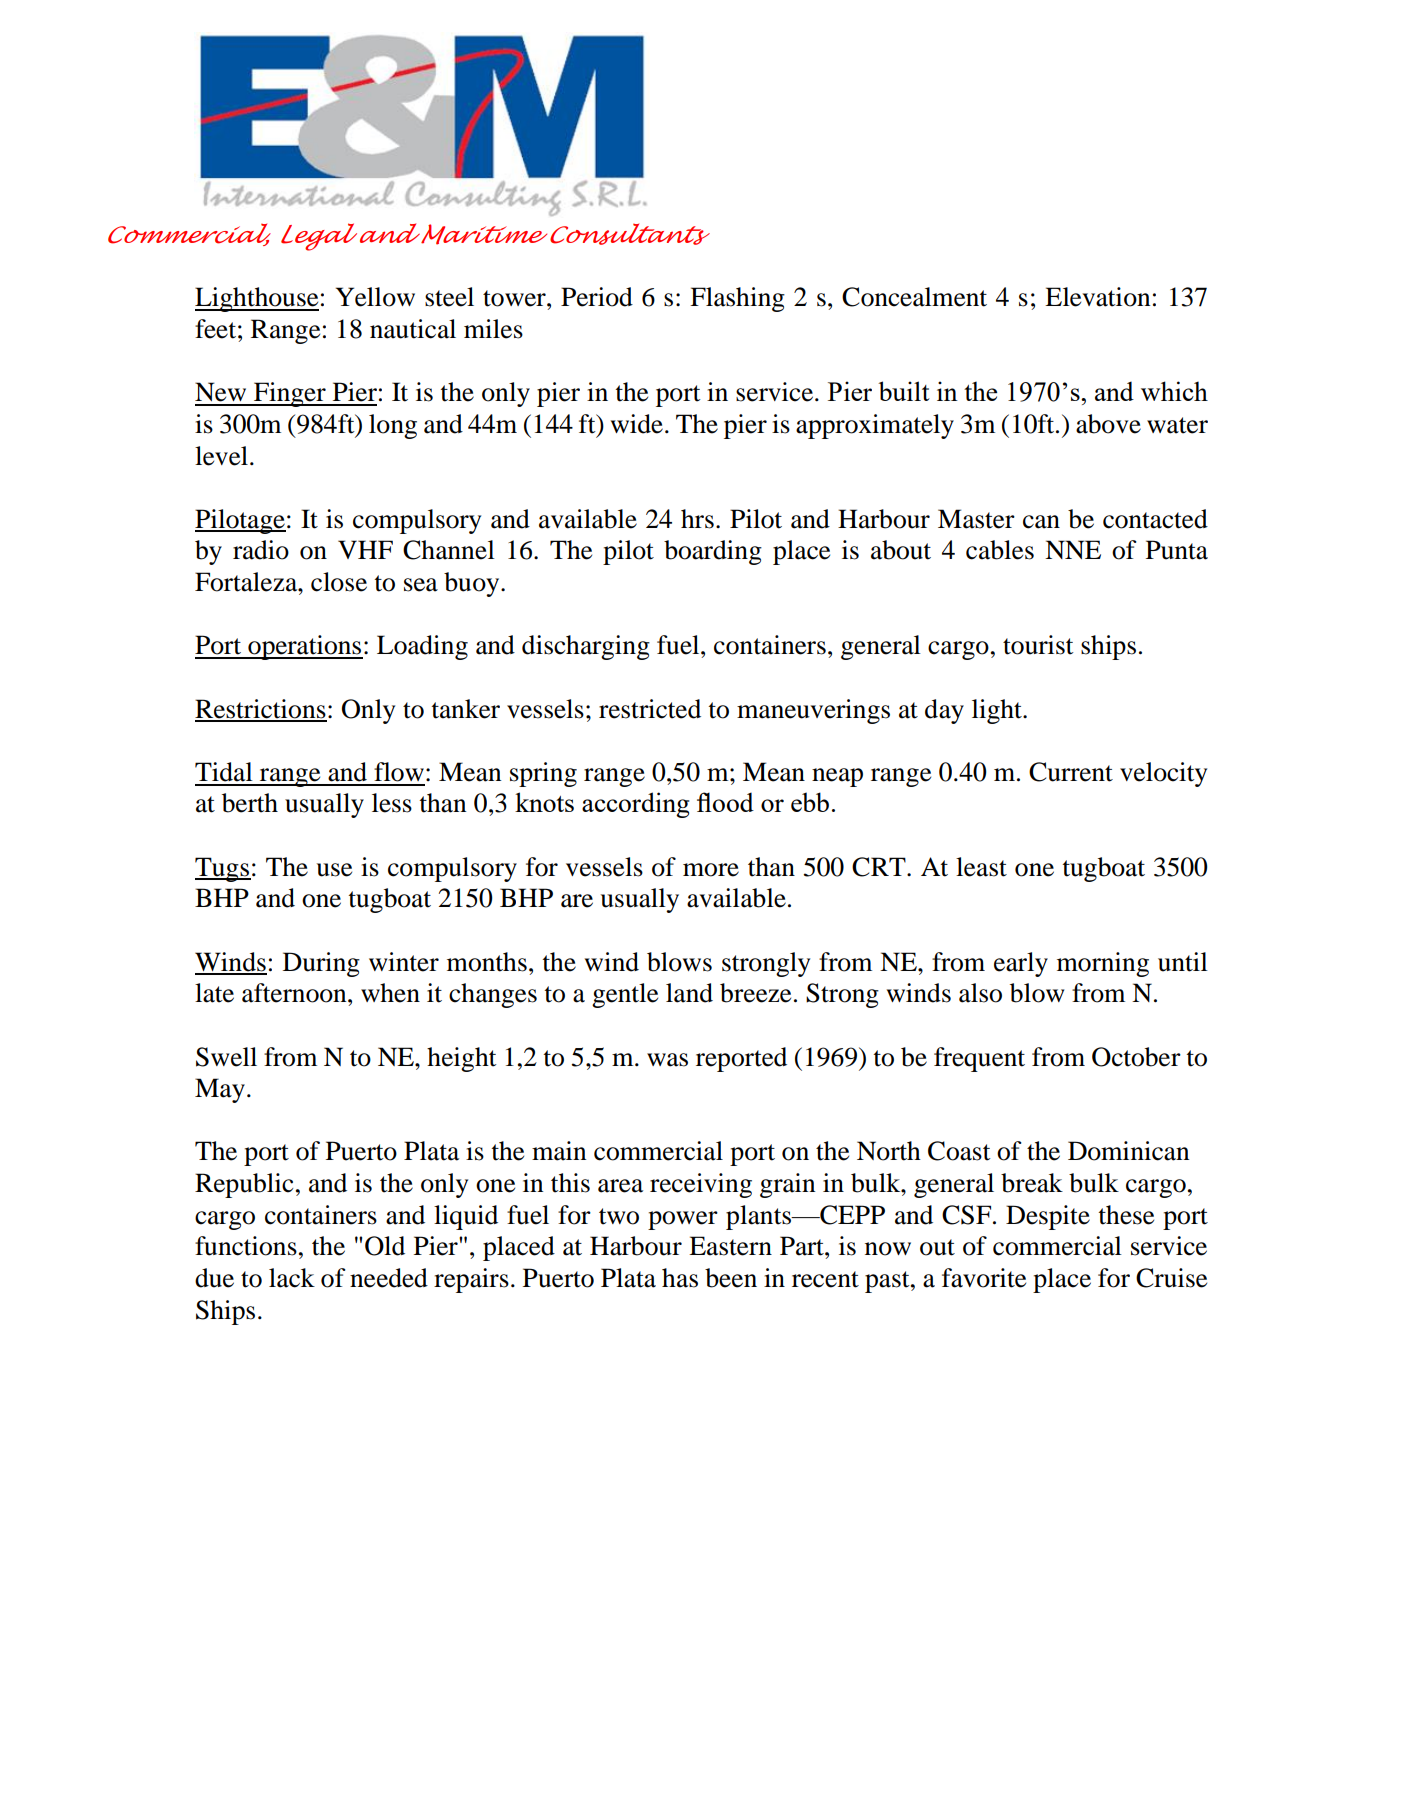 Image resolution: width=1403 pixels, height=1815 pixels. What do you see at coordinates (365, 549) in the page?
I see `VHF` at bounding box center [365, 549].
